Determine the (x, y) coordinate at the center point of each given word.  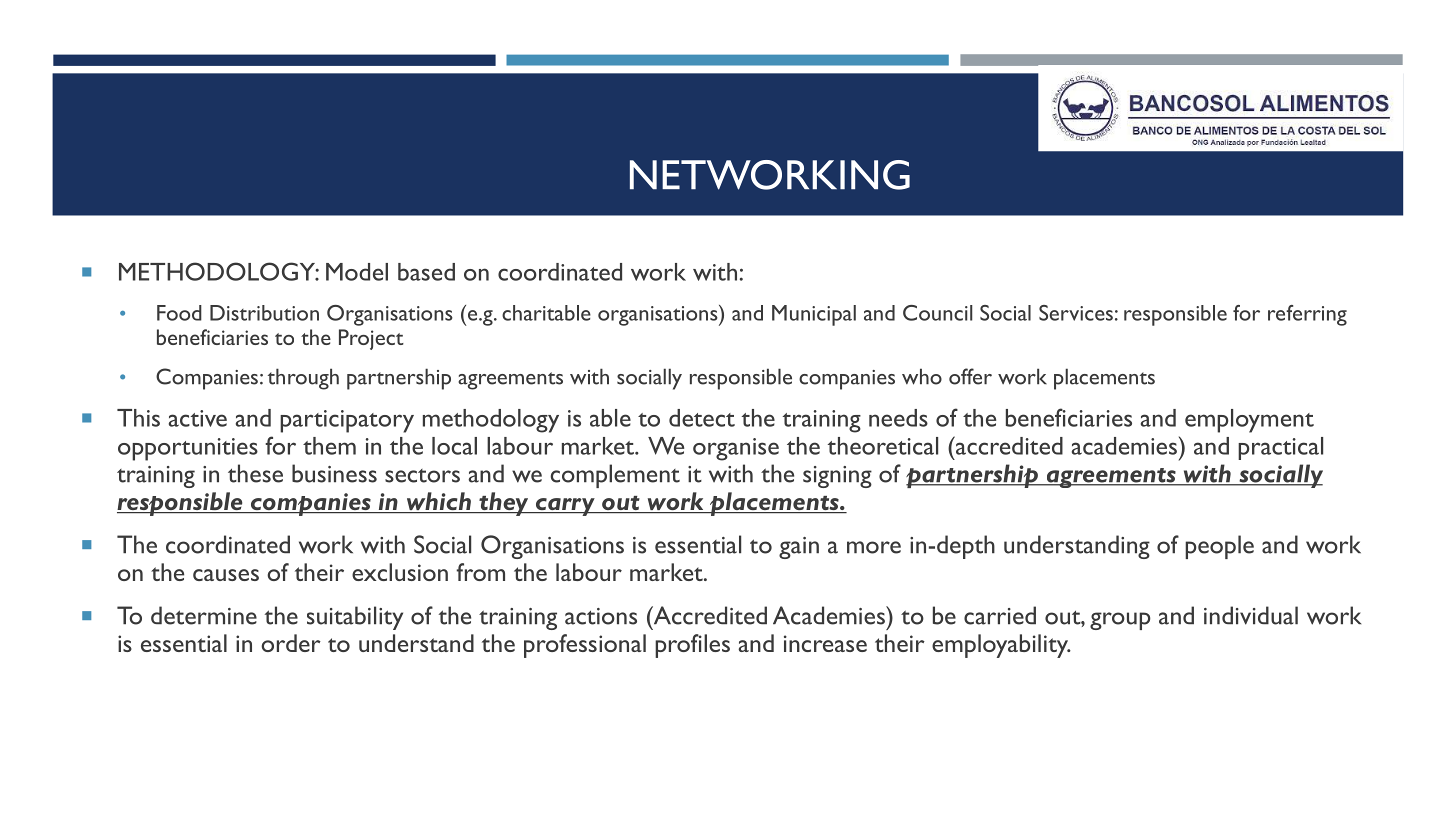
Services (1076, 313)
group (1120, 621)
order (291, 643)
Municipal (814, 315)
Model (357, 272)
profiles (692, 646)
